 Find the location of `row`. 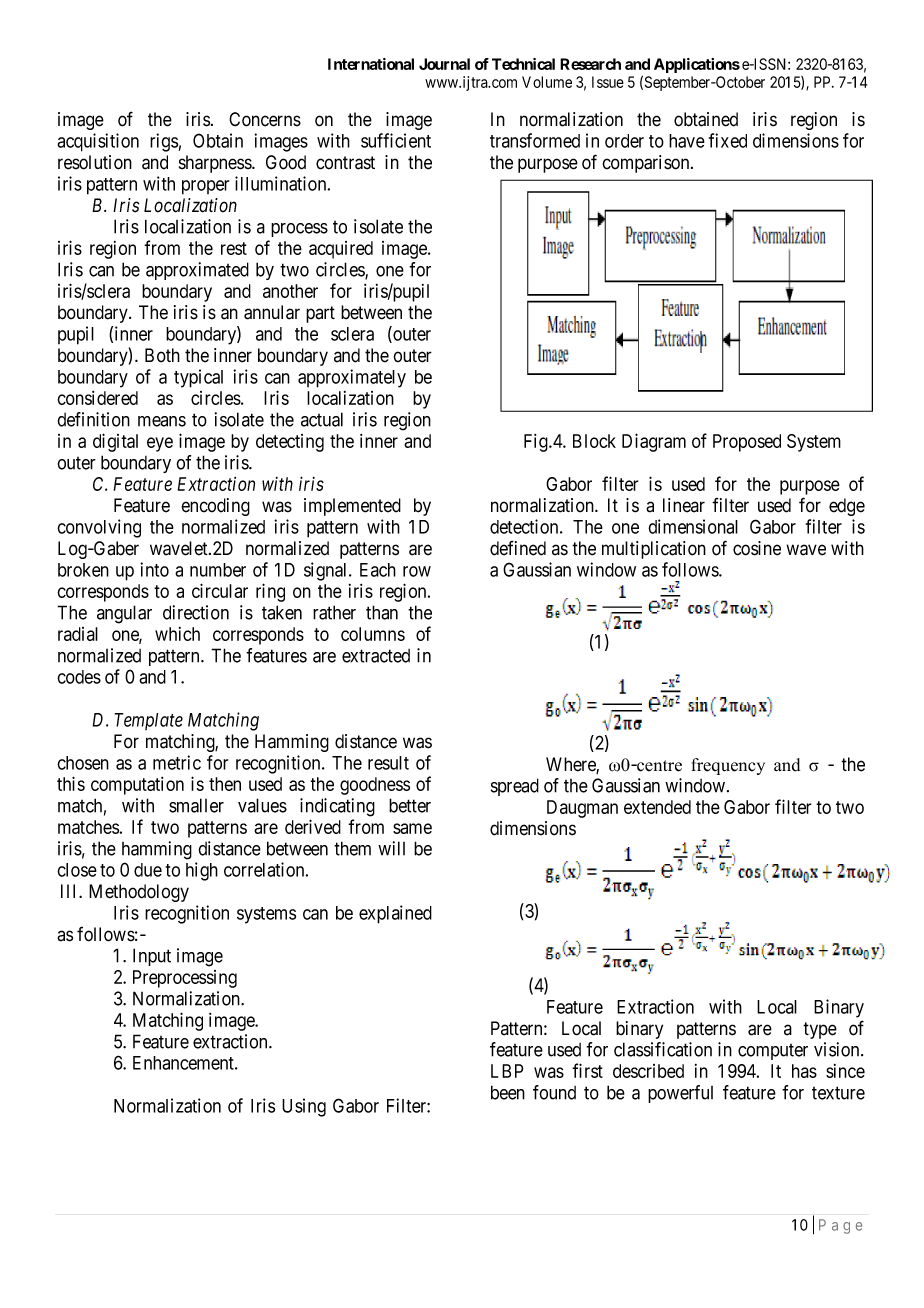

row is located at coordinates (417, 571).
